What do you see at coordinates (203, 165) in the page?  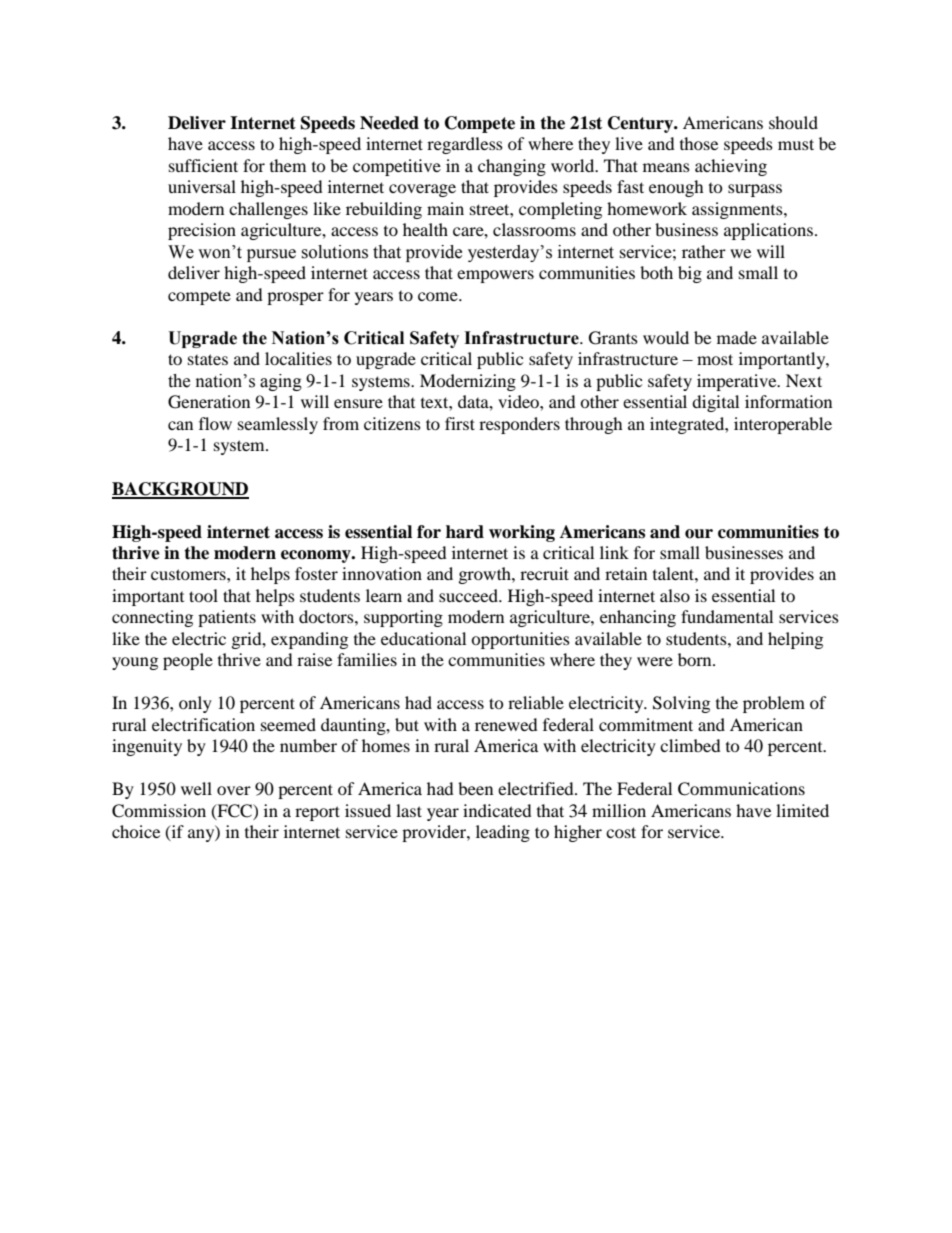 I see `sufficient` at bounding box center [203, 165].
